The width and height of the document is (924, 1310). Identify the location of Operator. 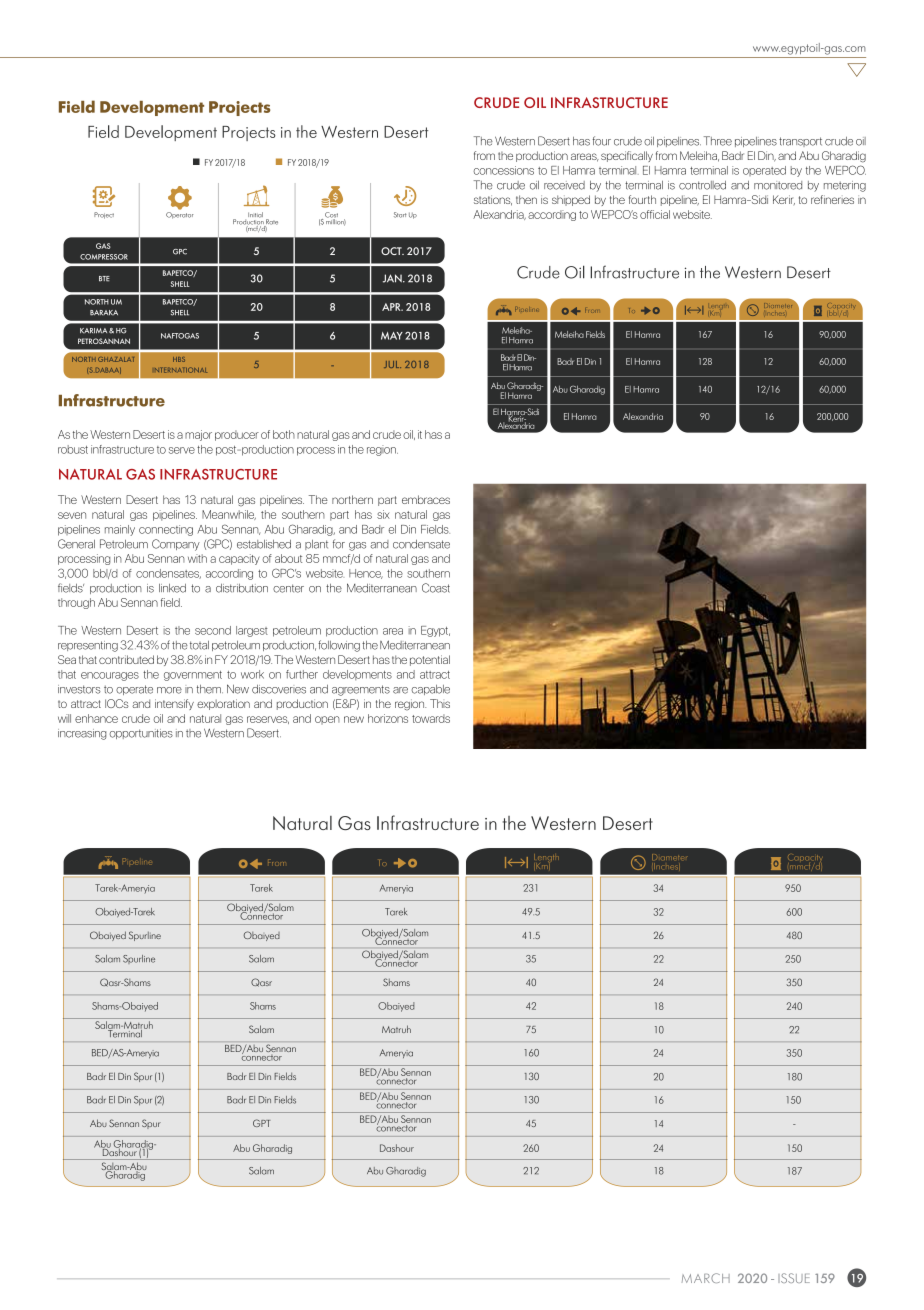
(180, 215).
